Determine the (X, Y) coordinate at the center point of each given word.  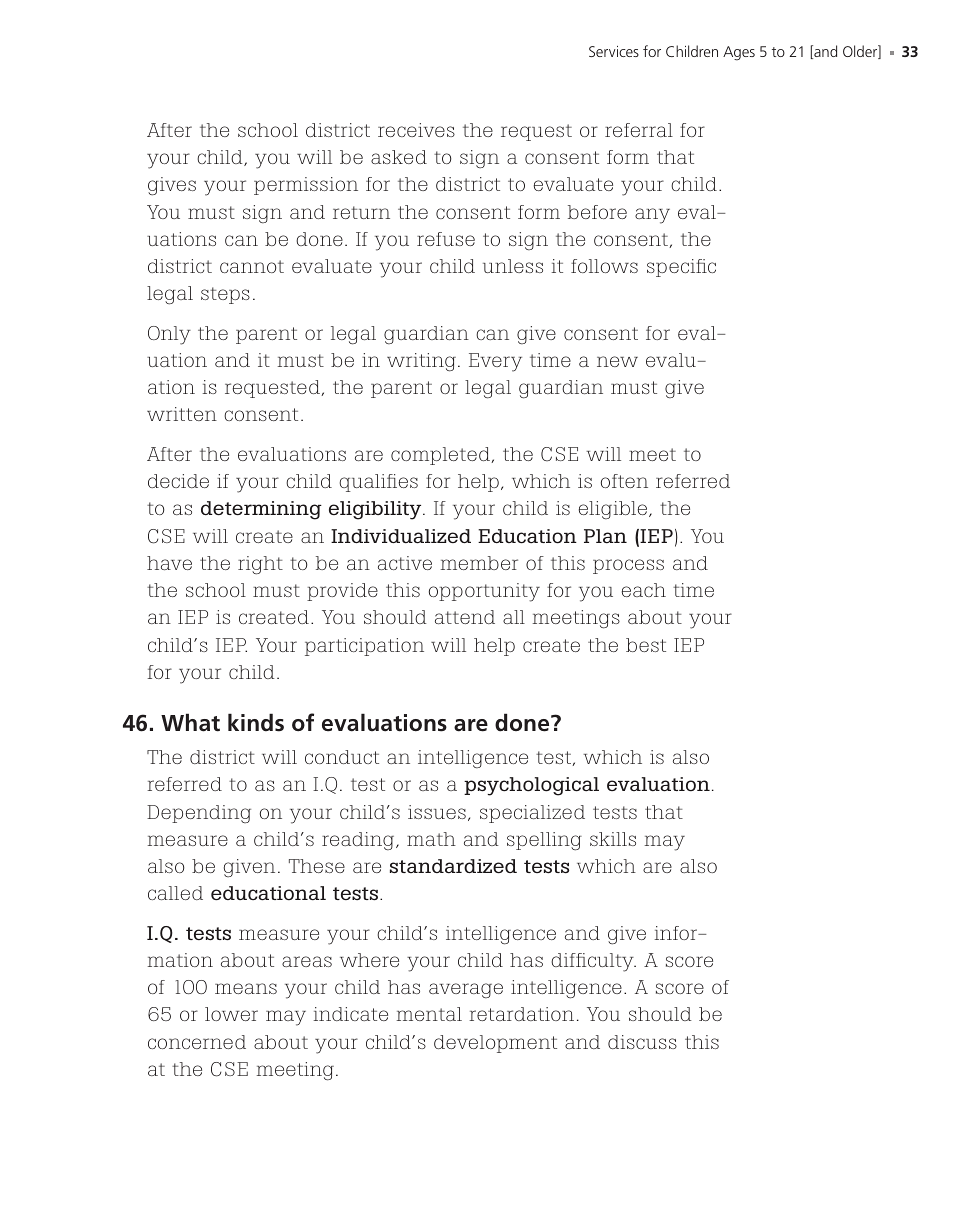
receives (416, 130)
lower (231, 1014)
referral (639, 130)
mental (429, 1014)
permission (306, 186)
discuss (642, 1042)
